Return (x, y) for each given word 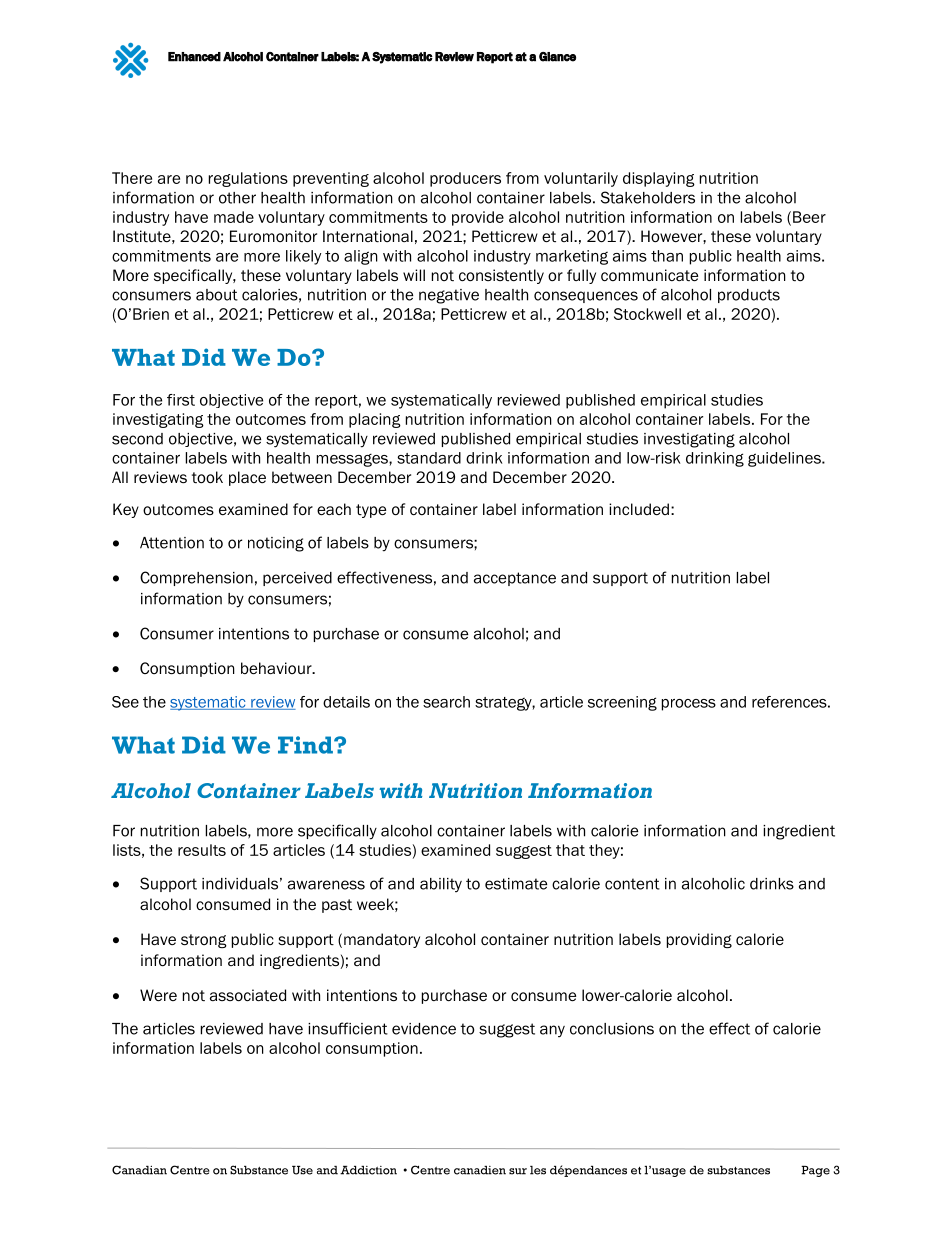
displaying (659, 179)
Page (815, 1171)
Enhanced (194, 57)
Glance (557, 57)
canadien (480, 1170)
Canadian (139, 1170)
